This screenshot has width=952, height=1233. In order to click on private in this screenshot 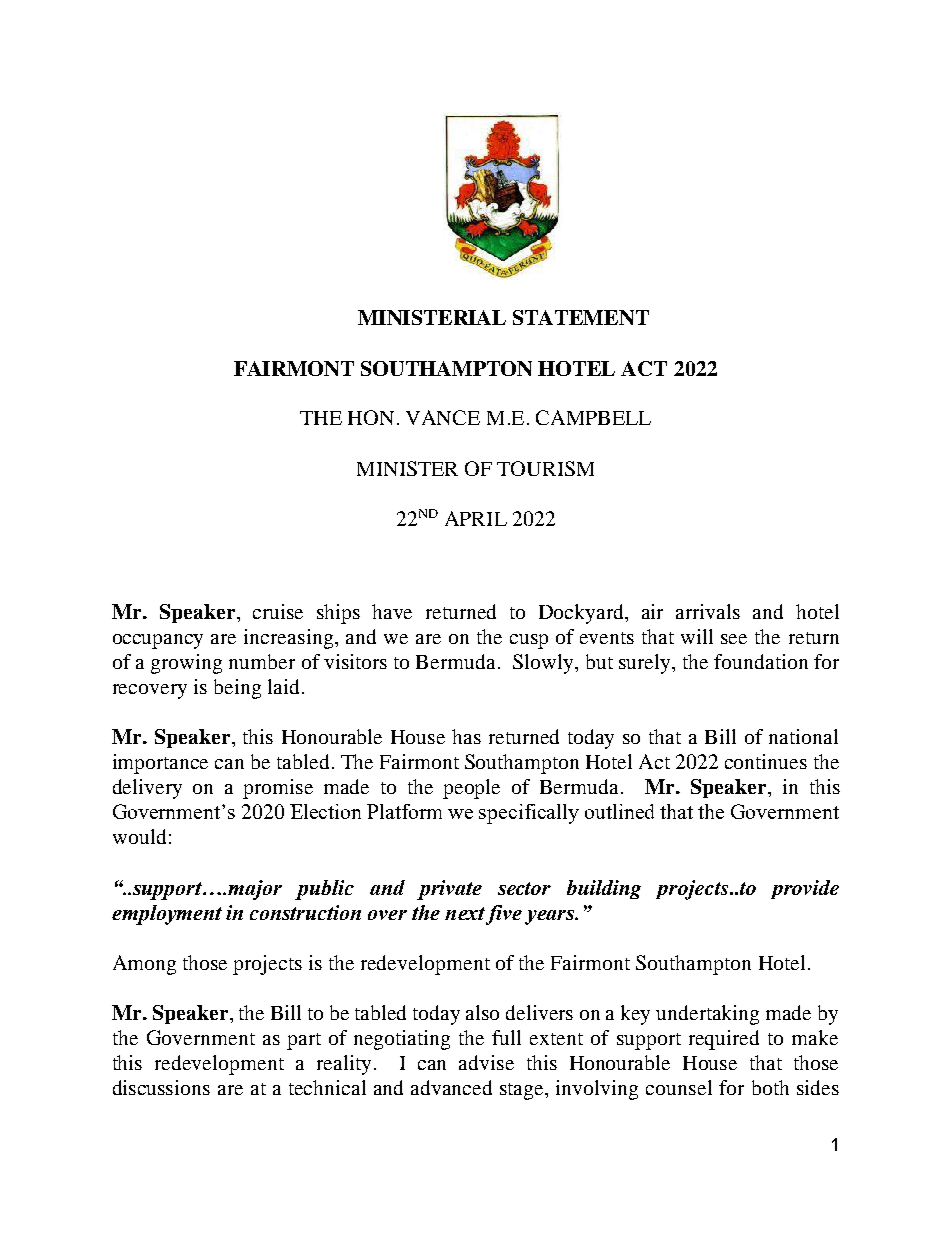, I will do `click(449, 890)`.
